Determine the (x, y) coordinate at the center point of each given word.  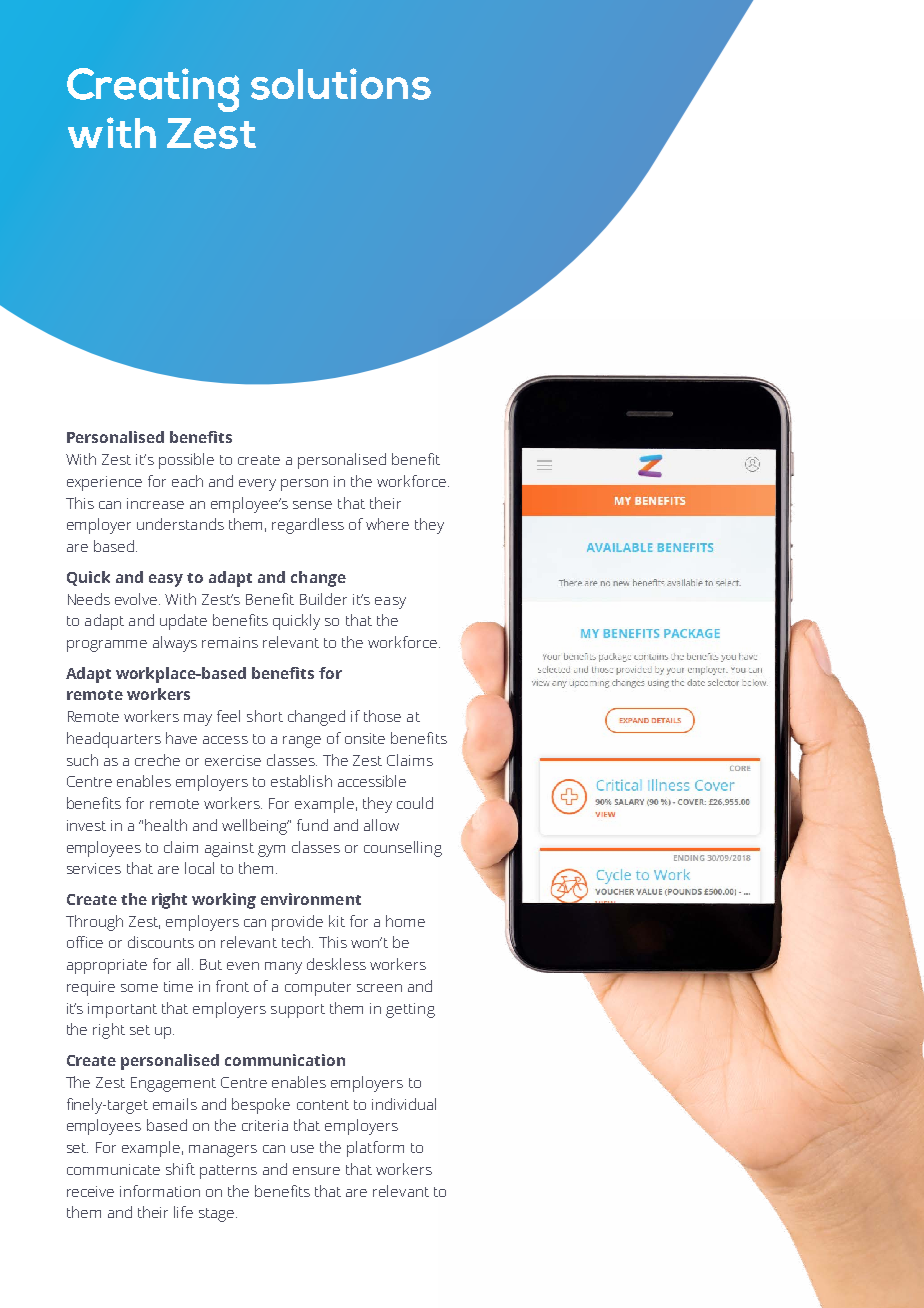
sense (312, 505)
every (257, 485)
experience (104, 483)
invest (86, 825)
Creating (153, 90)
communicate (113, 1169)
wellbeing (255, 827)
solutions (341, 84)
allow (381, 825)
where (387, 524)
